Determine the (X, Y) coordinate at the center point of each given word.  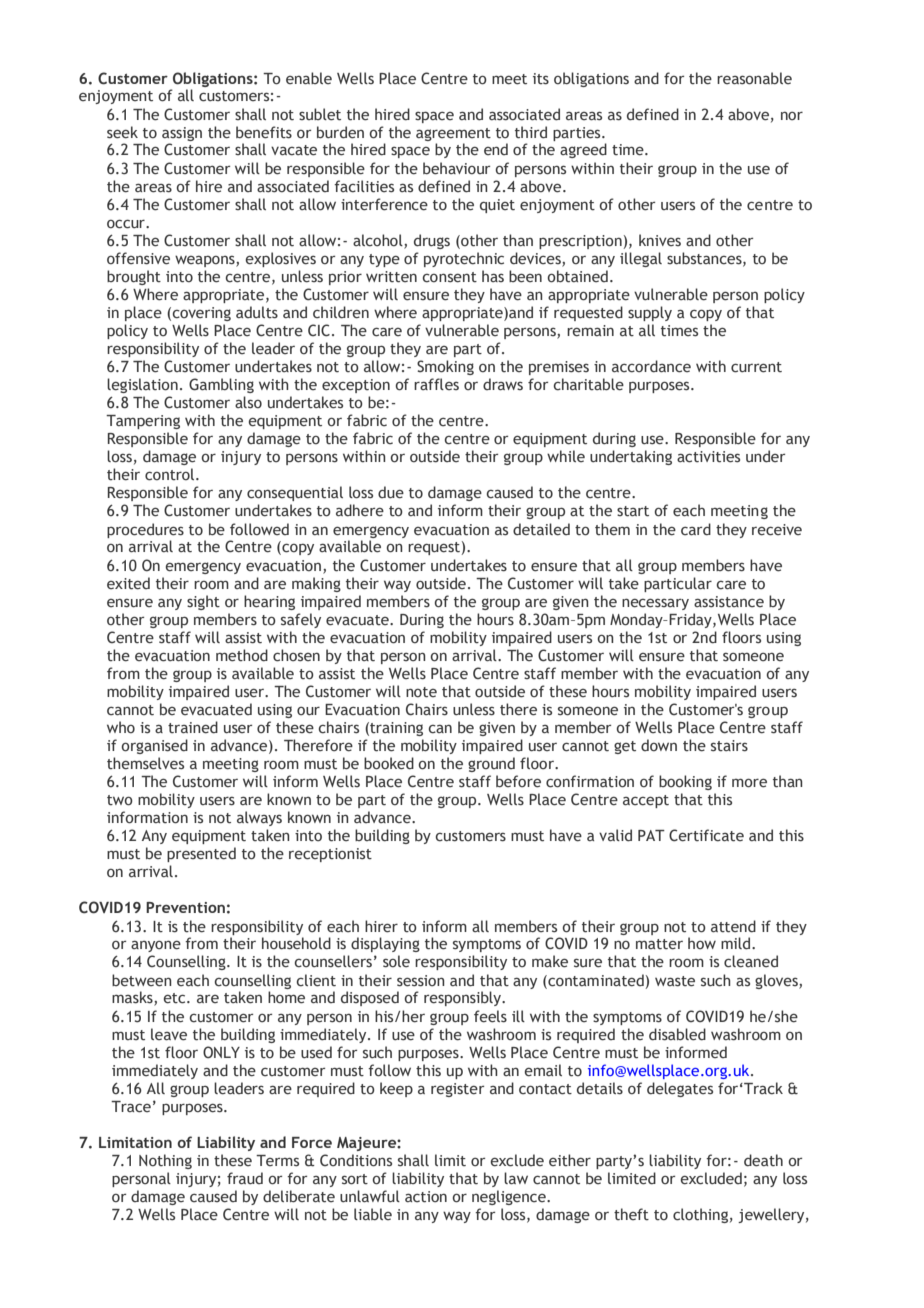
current (756, 367)
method (242, 655)
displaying (385, 944)
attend (733, 926)
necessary (655, 604)
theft (631, 1214)
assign (182, 134)
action (426, 1197)
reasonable (754, 78)
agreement (453, 134)
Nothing (165, 1161)
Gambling (221, 385)
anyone (156, 946)
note (421, 692)
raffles (436, 384)
